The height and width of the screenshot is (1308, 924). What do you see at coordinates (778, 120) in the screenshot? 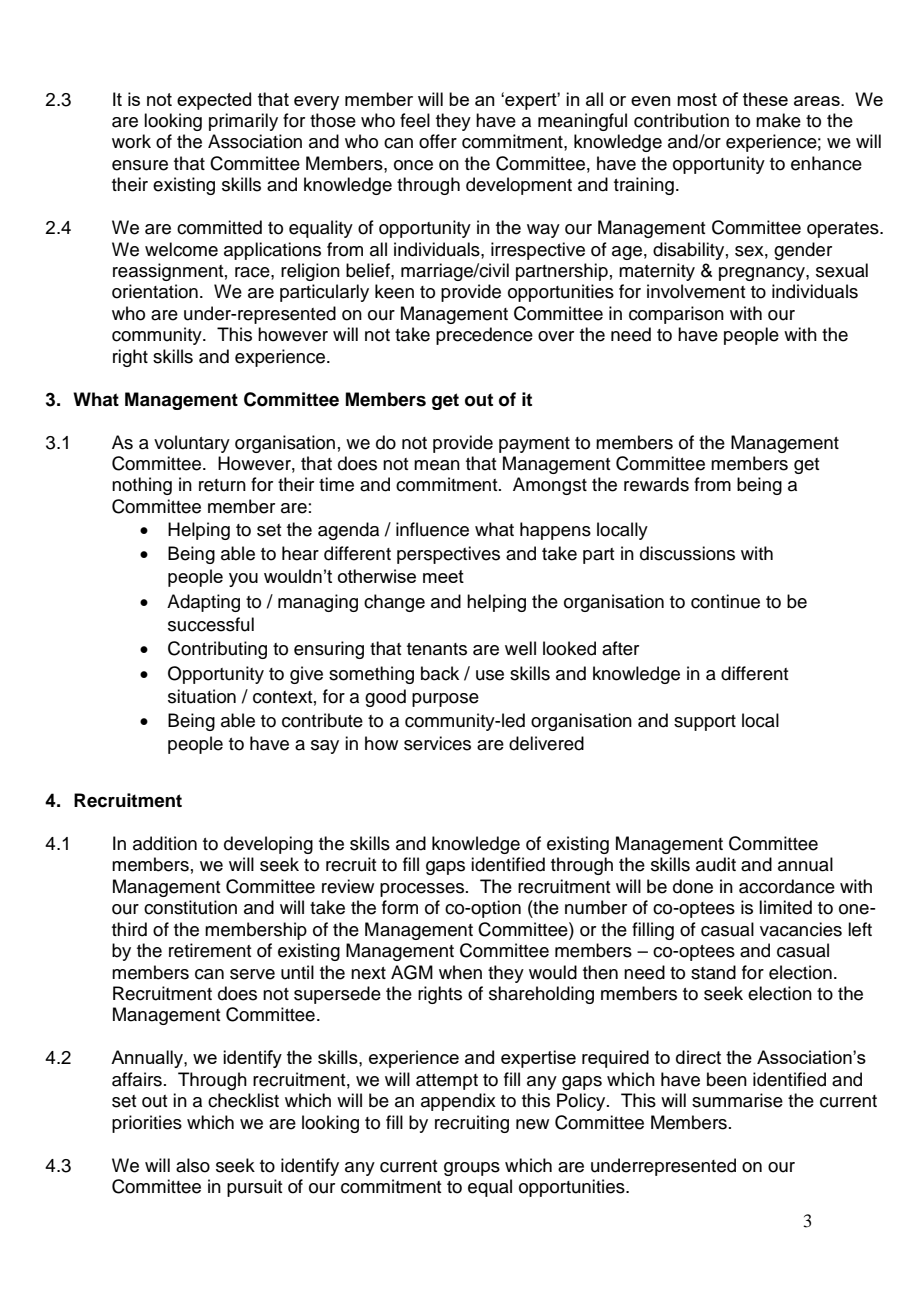
I see `make` at bounding box center [778, 120].
